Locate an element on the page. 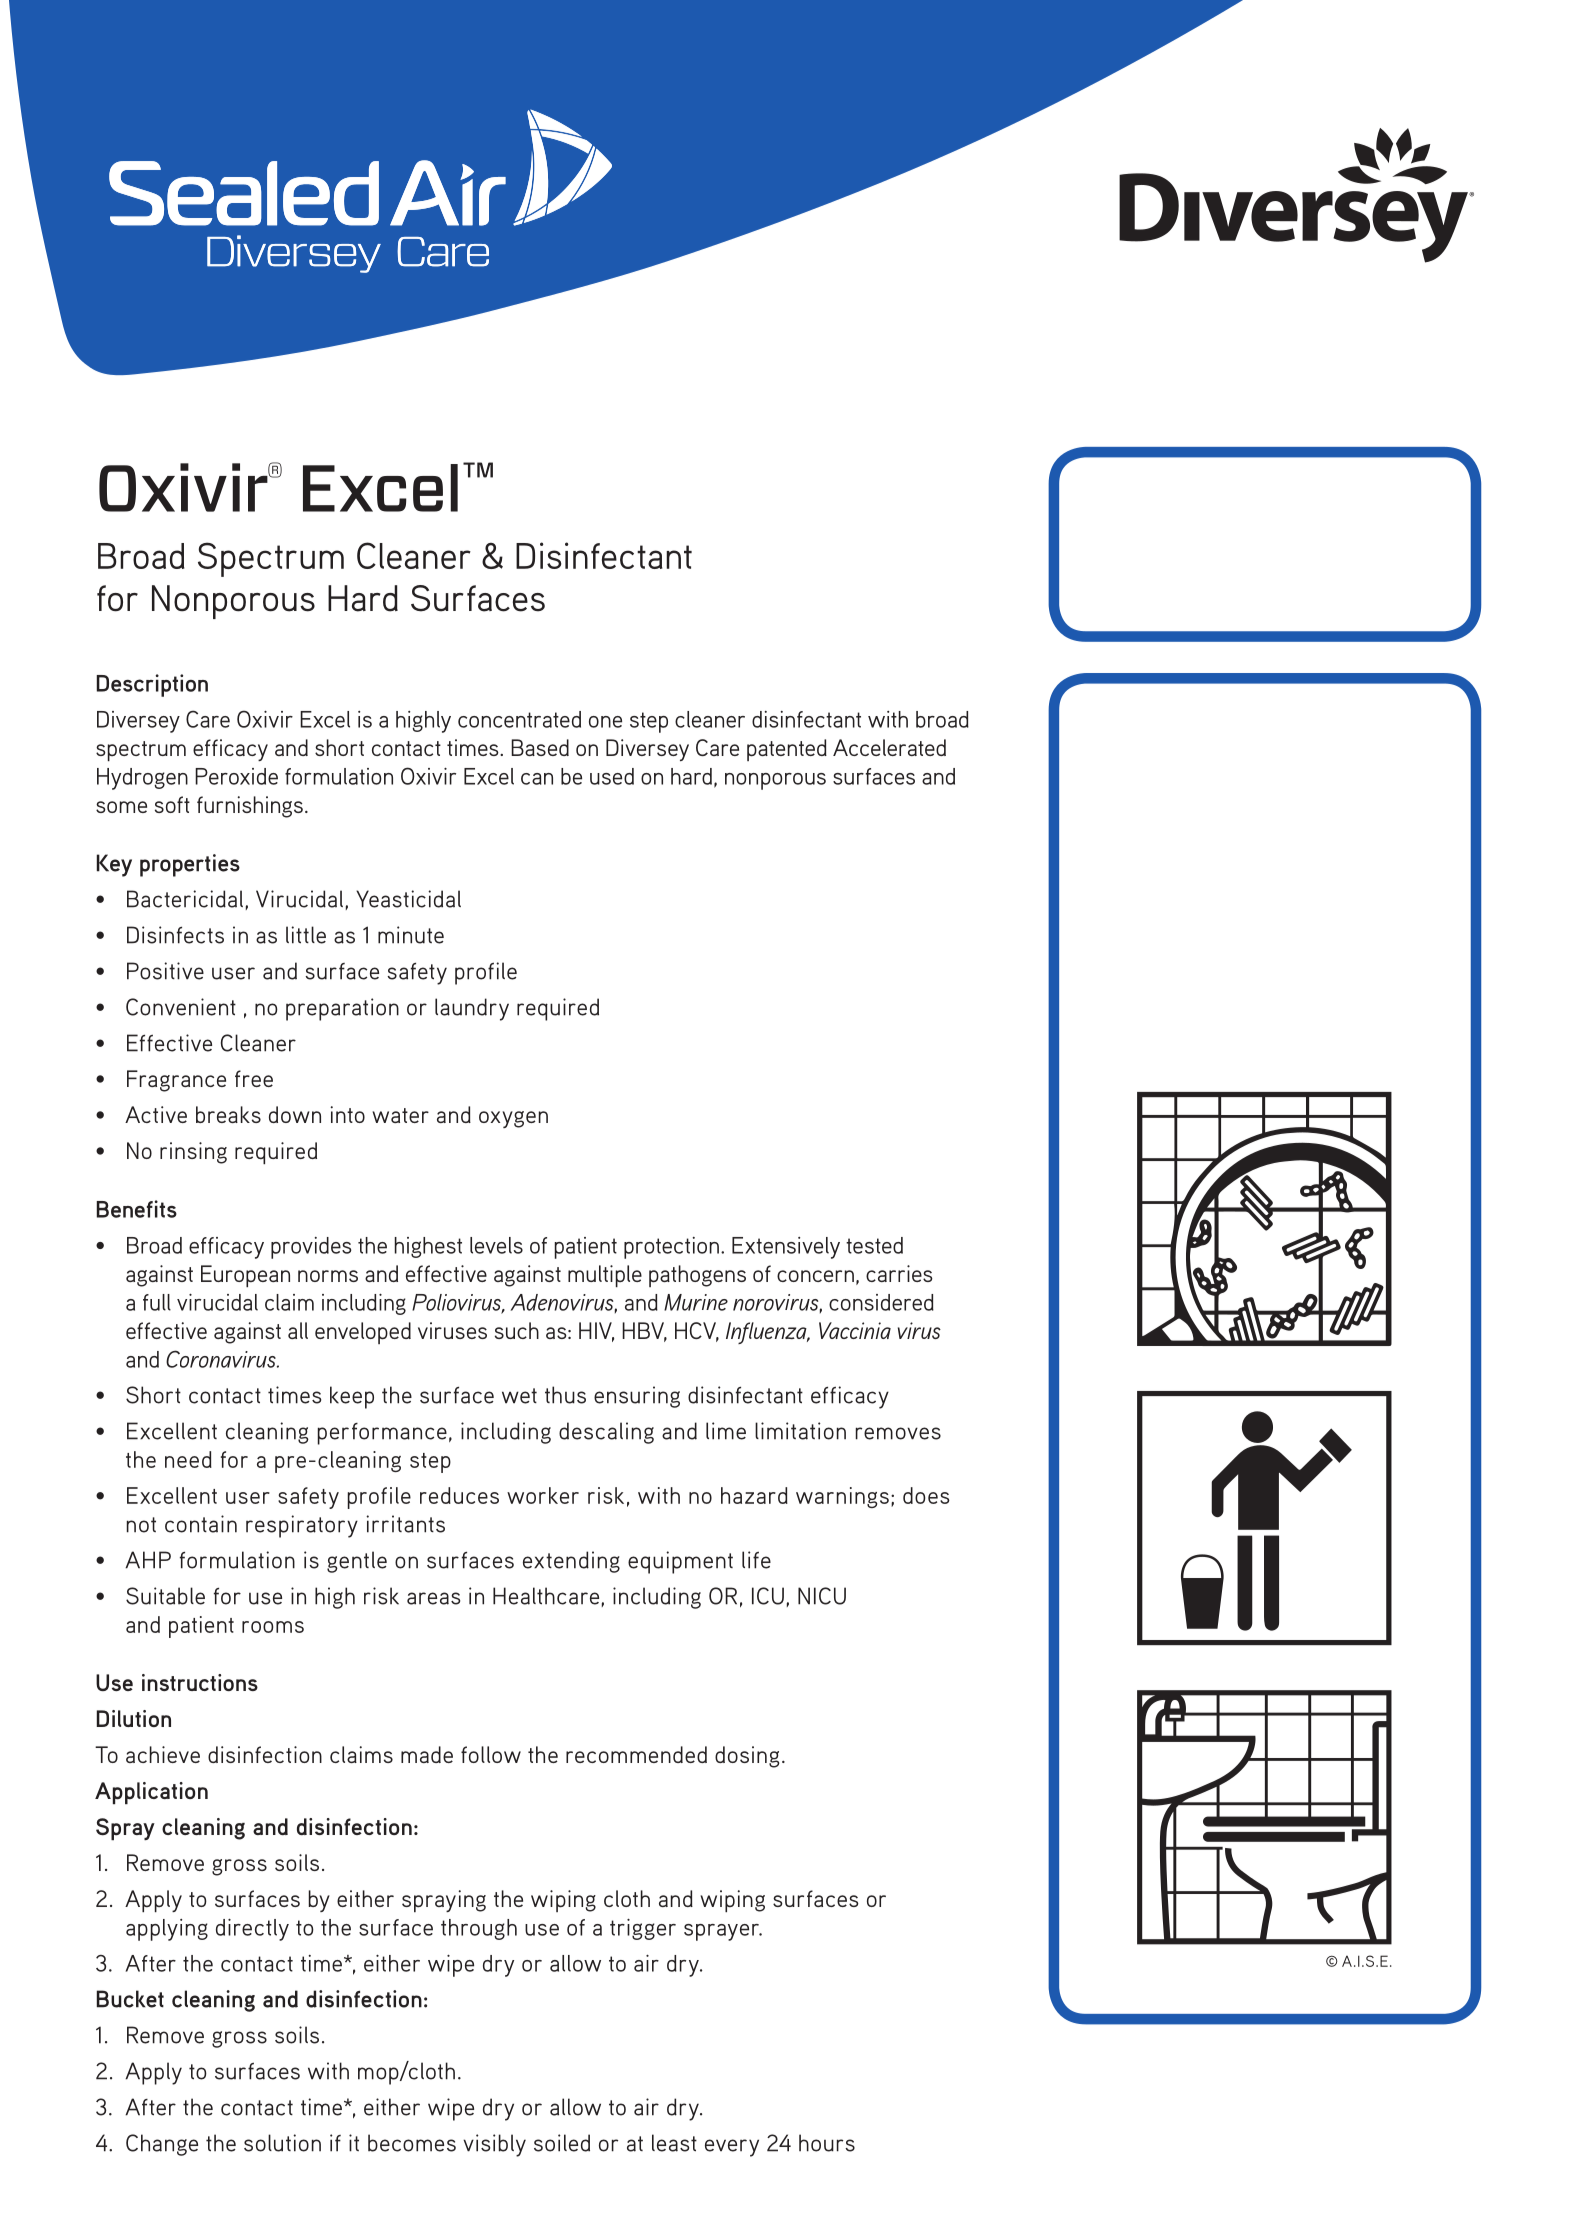  Peroxide is located at coordinates (236, 776).
